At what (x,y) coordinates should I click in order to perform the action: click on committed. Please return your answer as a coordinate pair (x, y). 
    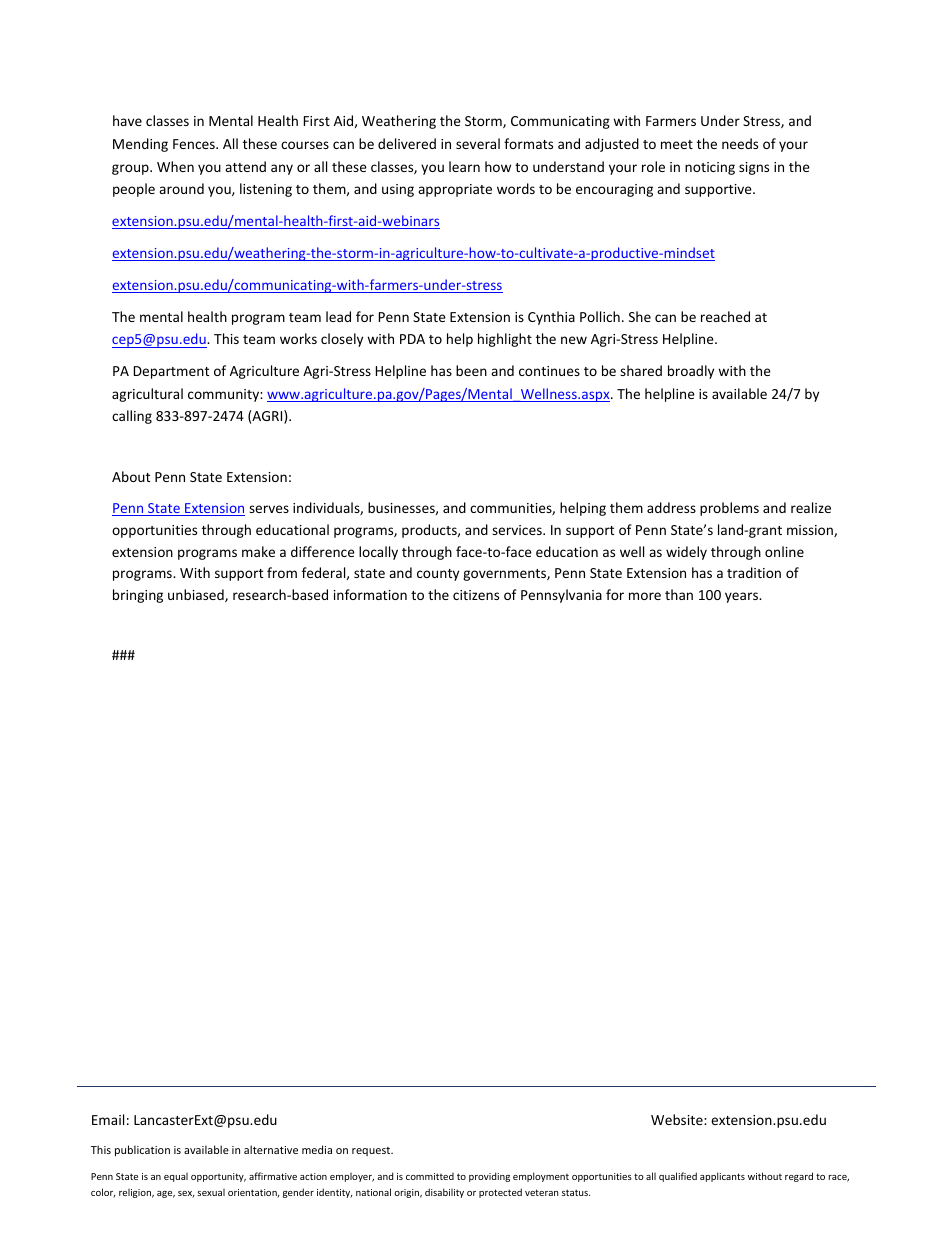
    Looking at the image, I should click on (430, 1176).
